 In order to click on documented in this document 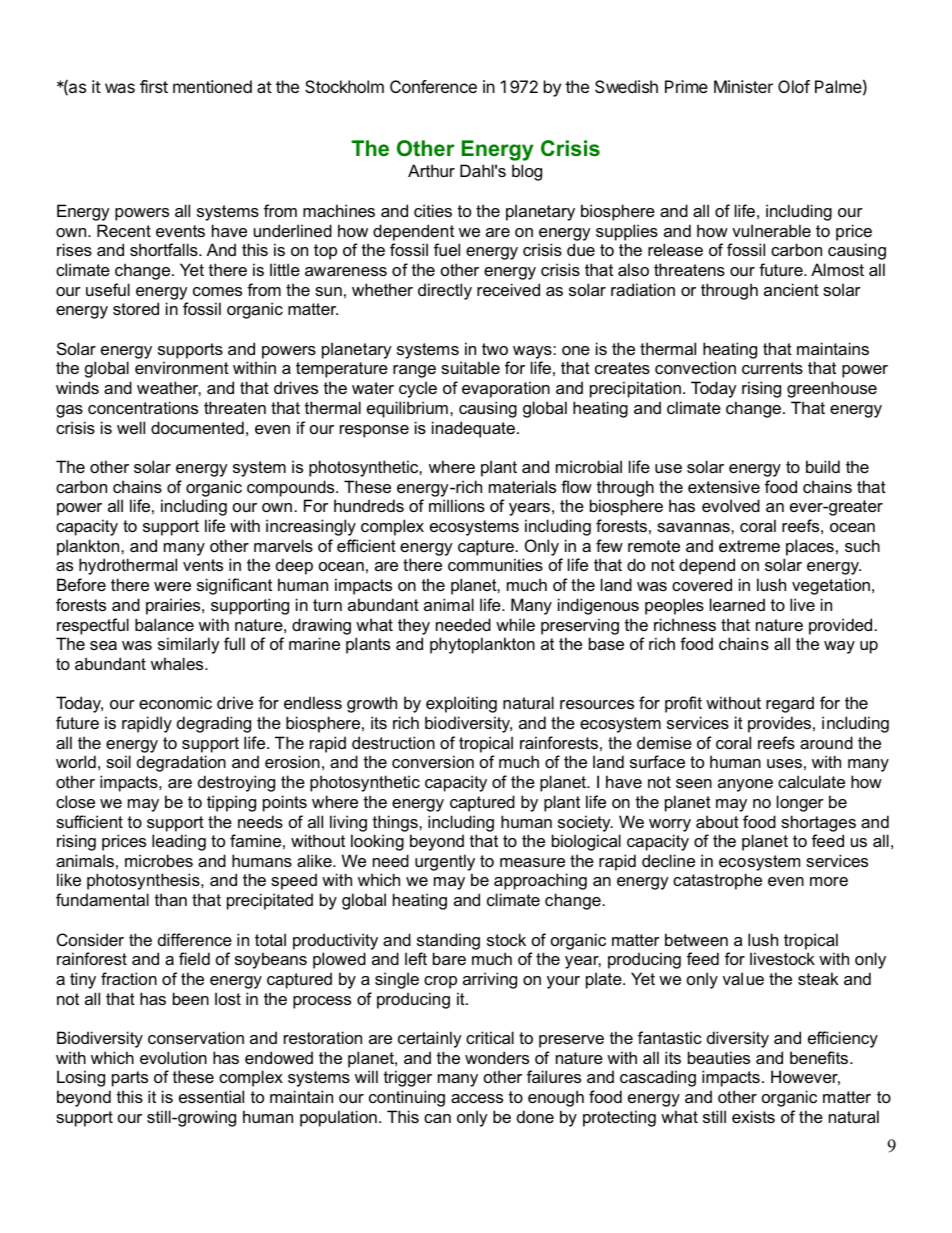, I will do `click(197, 427)`.
